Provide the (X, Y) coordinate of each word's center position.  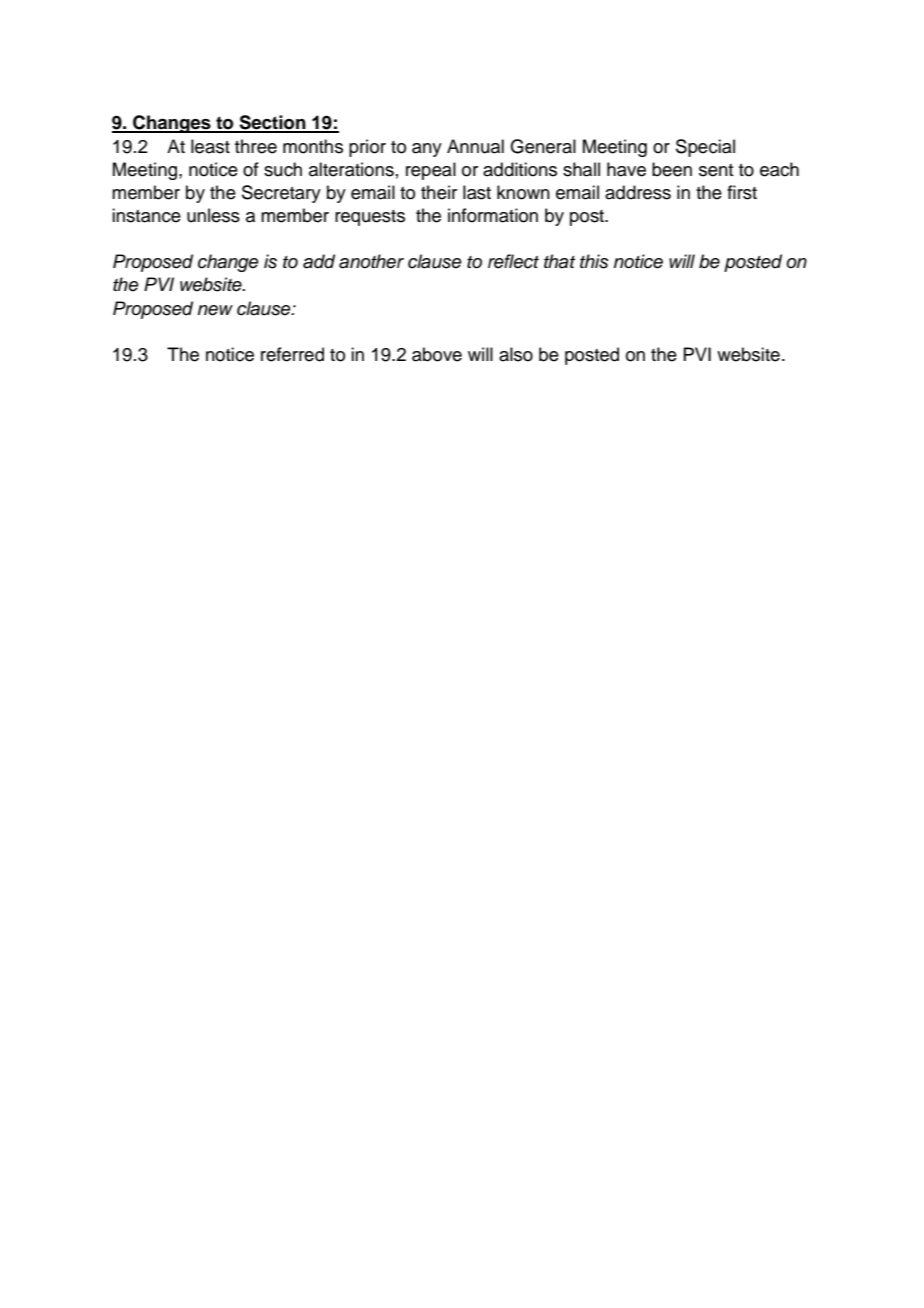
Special (705, 148)
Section (272, 123)
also (516, 354)
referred (292, 354)
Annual (475, 146)
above (437, 354)
